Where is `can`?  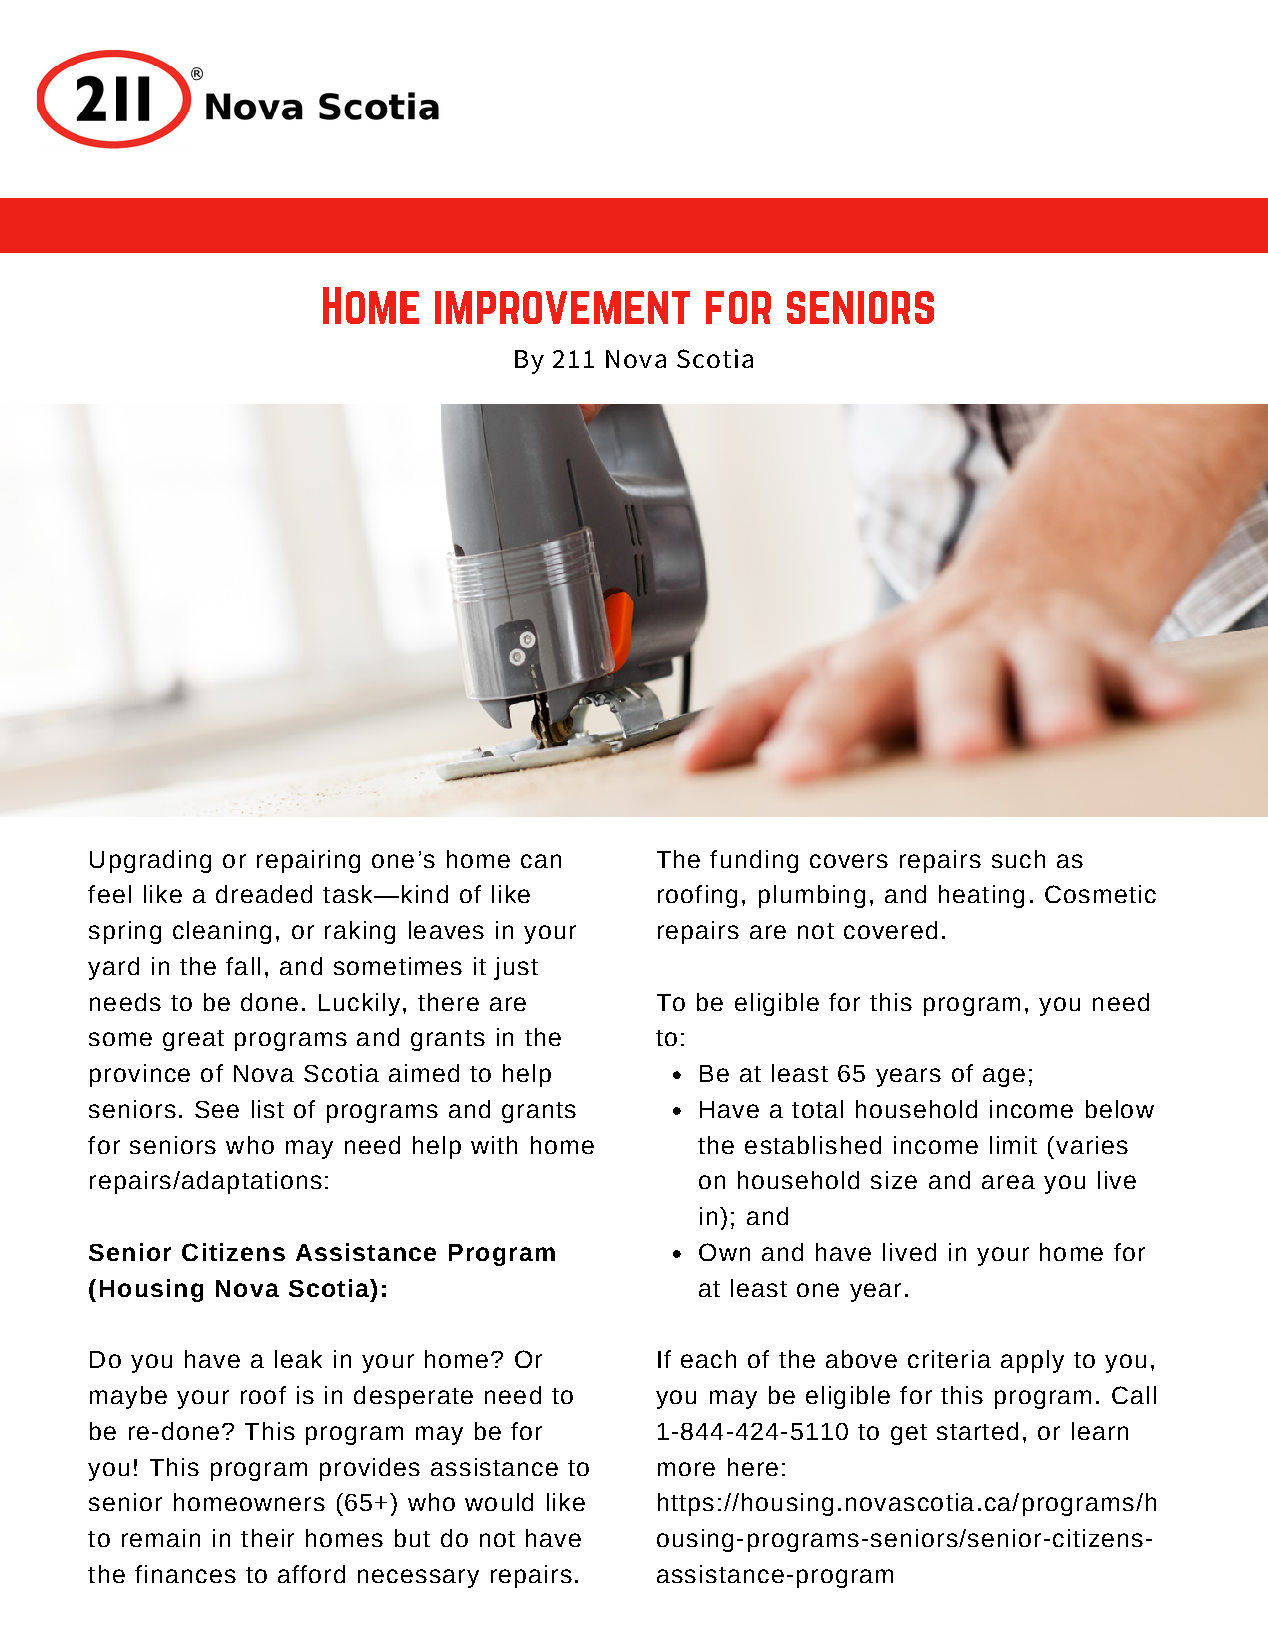
can is located at coordinates (541, 861).
